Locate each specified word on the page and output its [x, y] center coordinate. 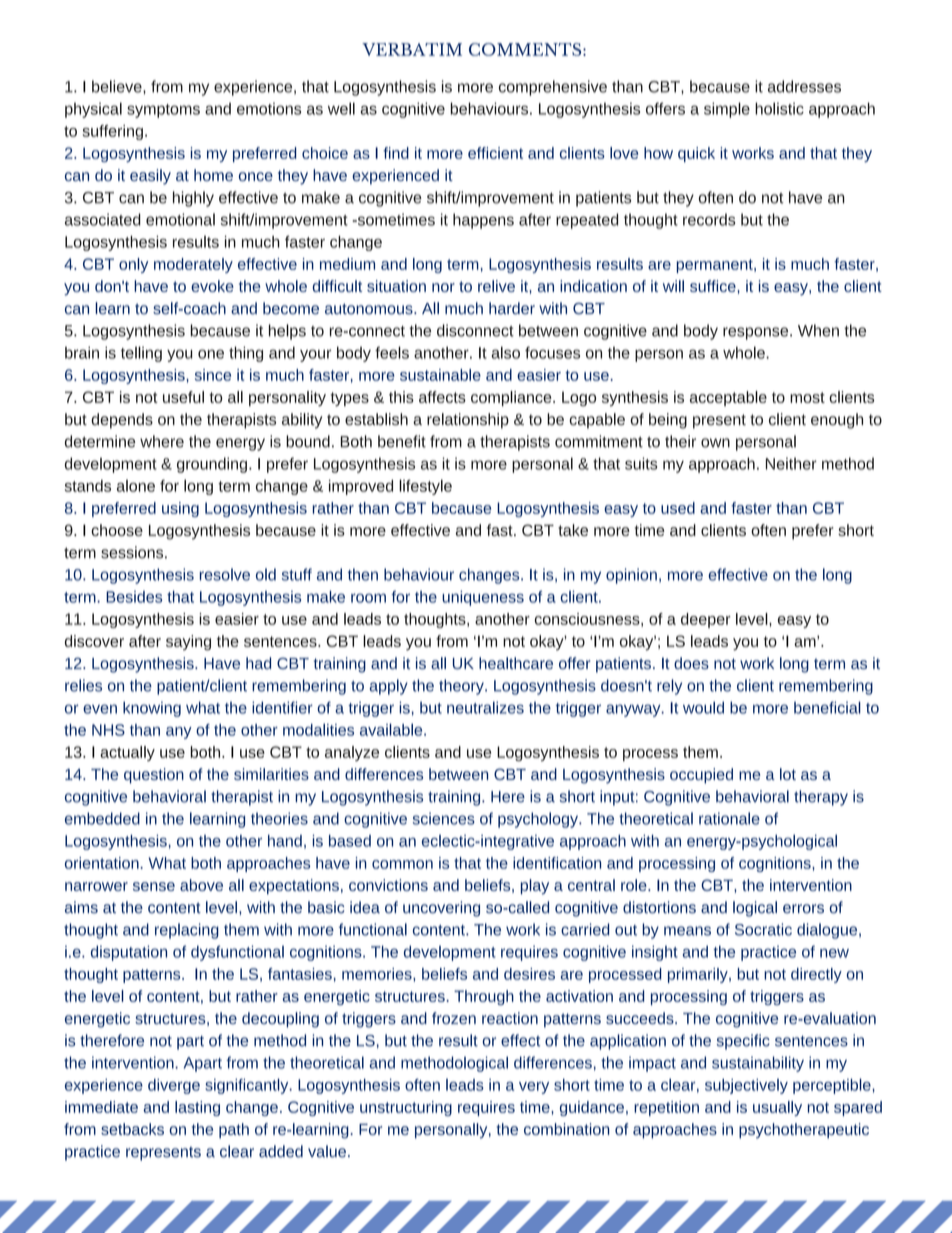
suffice [713, 286]
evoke [212, 286]
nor [443, 287]
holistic [779, 108]
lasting [197, 1108]
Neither [791, 463]
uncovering [441, 909]
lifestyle [425, 487]
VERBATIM [412, 49]
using [180, 509]
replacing [187, 931]
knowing [152, 709]
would [703, 707]
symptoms [163, 111]
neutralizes [485, 707]
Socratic [763, 929]
